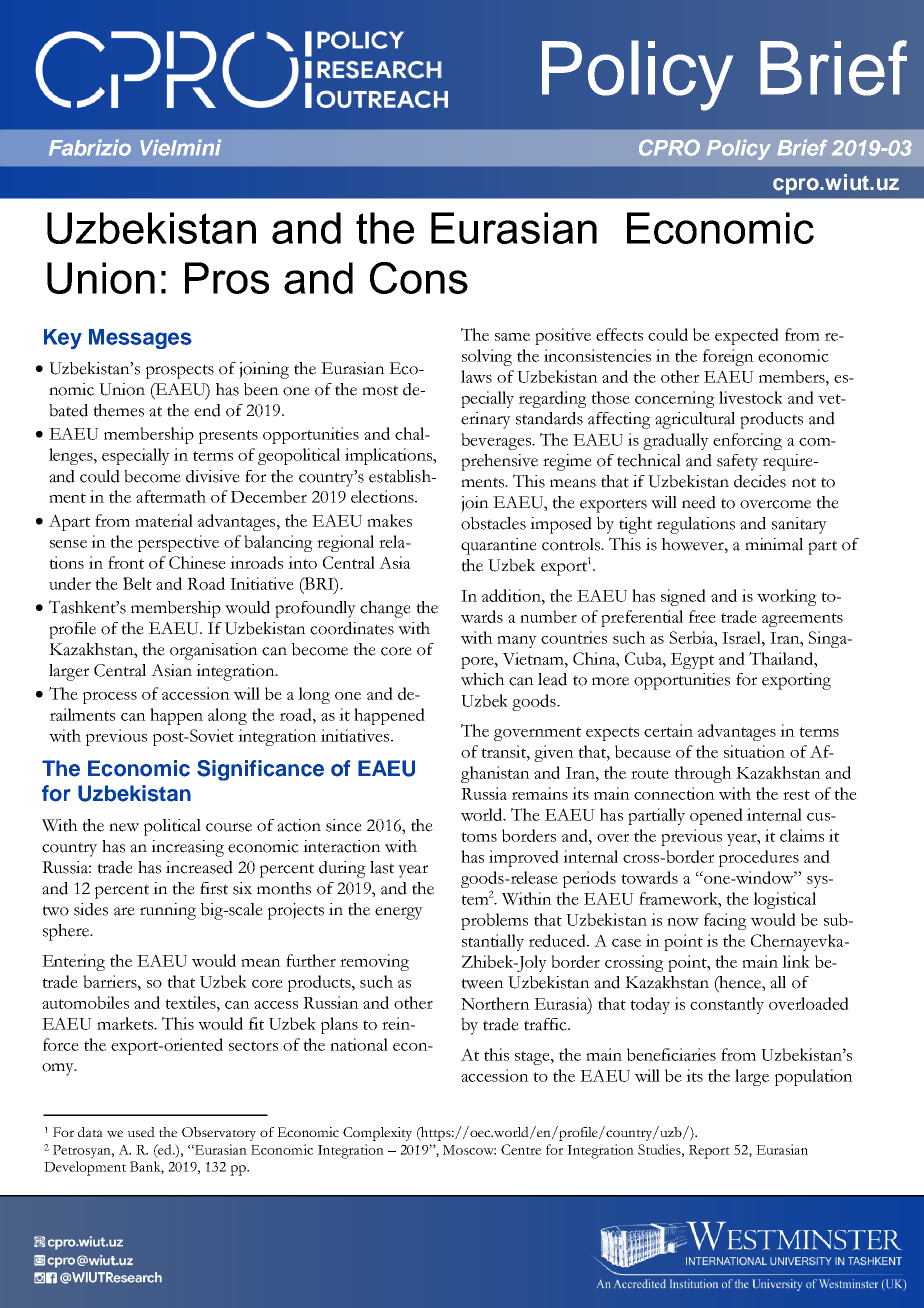  I want to click on used, so click(141, 1132).
